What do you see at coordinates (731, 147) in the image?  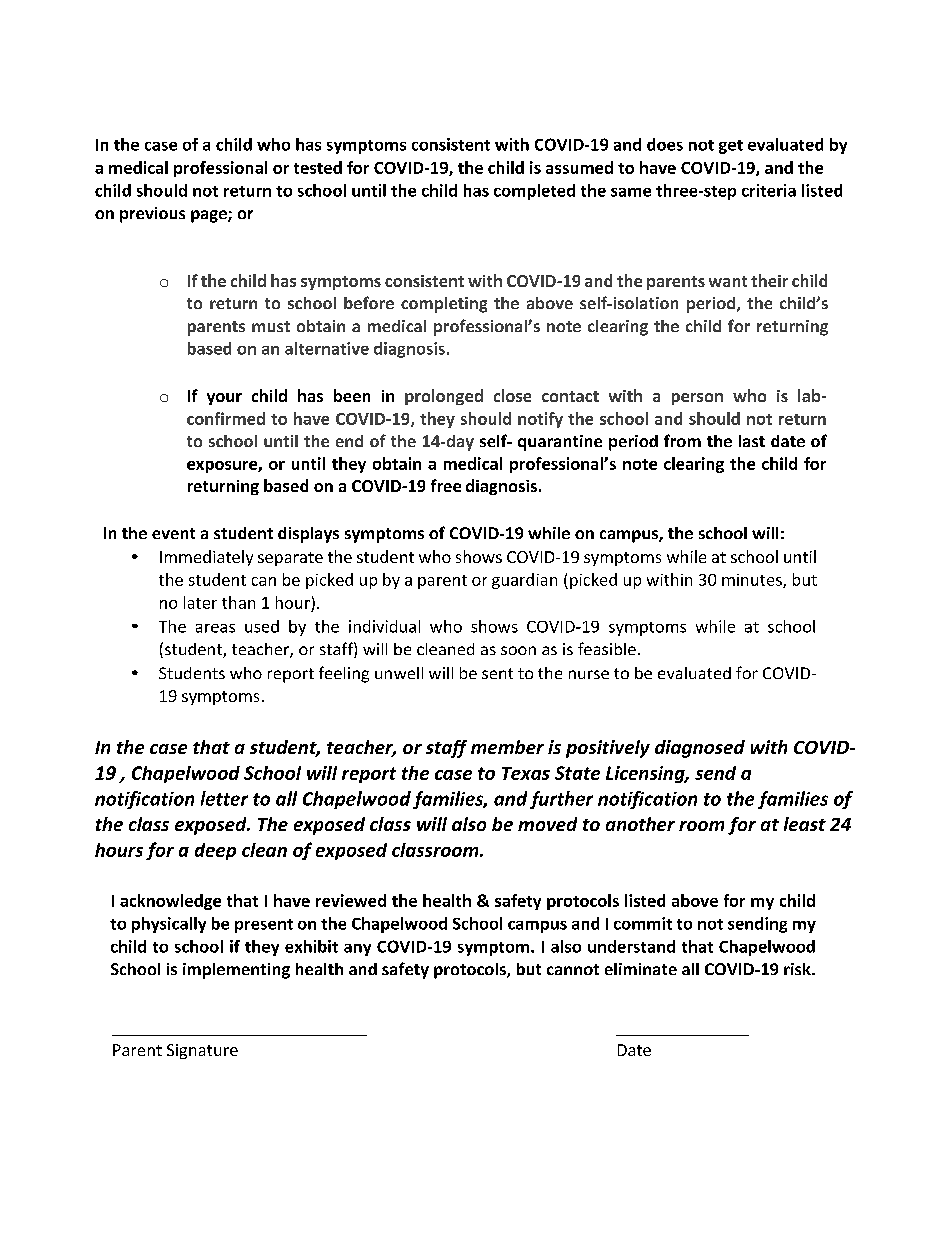 I see `get` at bounding box center [731, 147].
